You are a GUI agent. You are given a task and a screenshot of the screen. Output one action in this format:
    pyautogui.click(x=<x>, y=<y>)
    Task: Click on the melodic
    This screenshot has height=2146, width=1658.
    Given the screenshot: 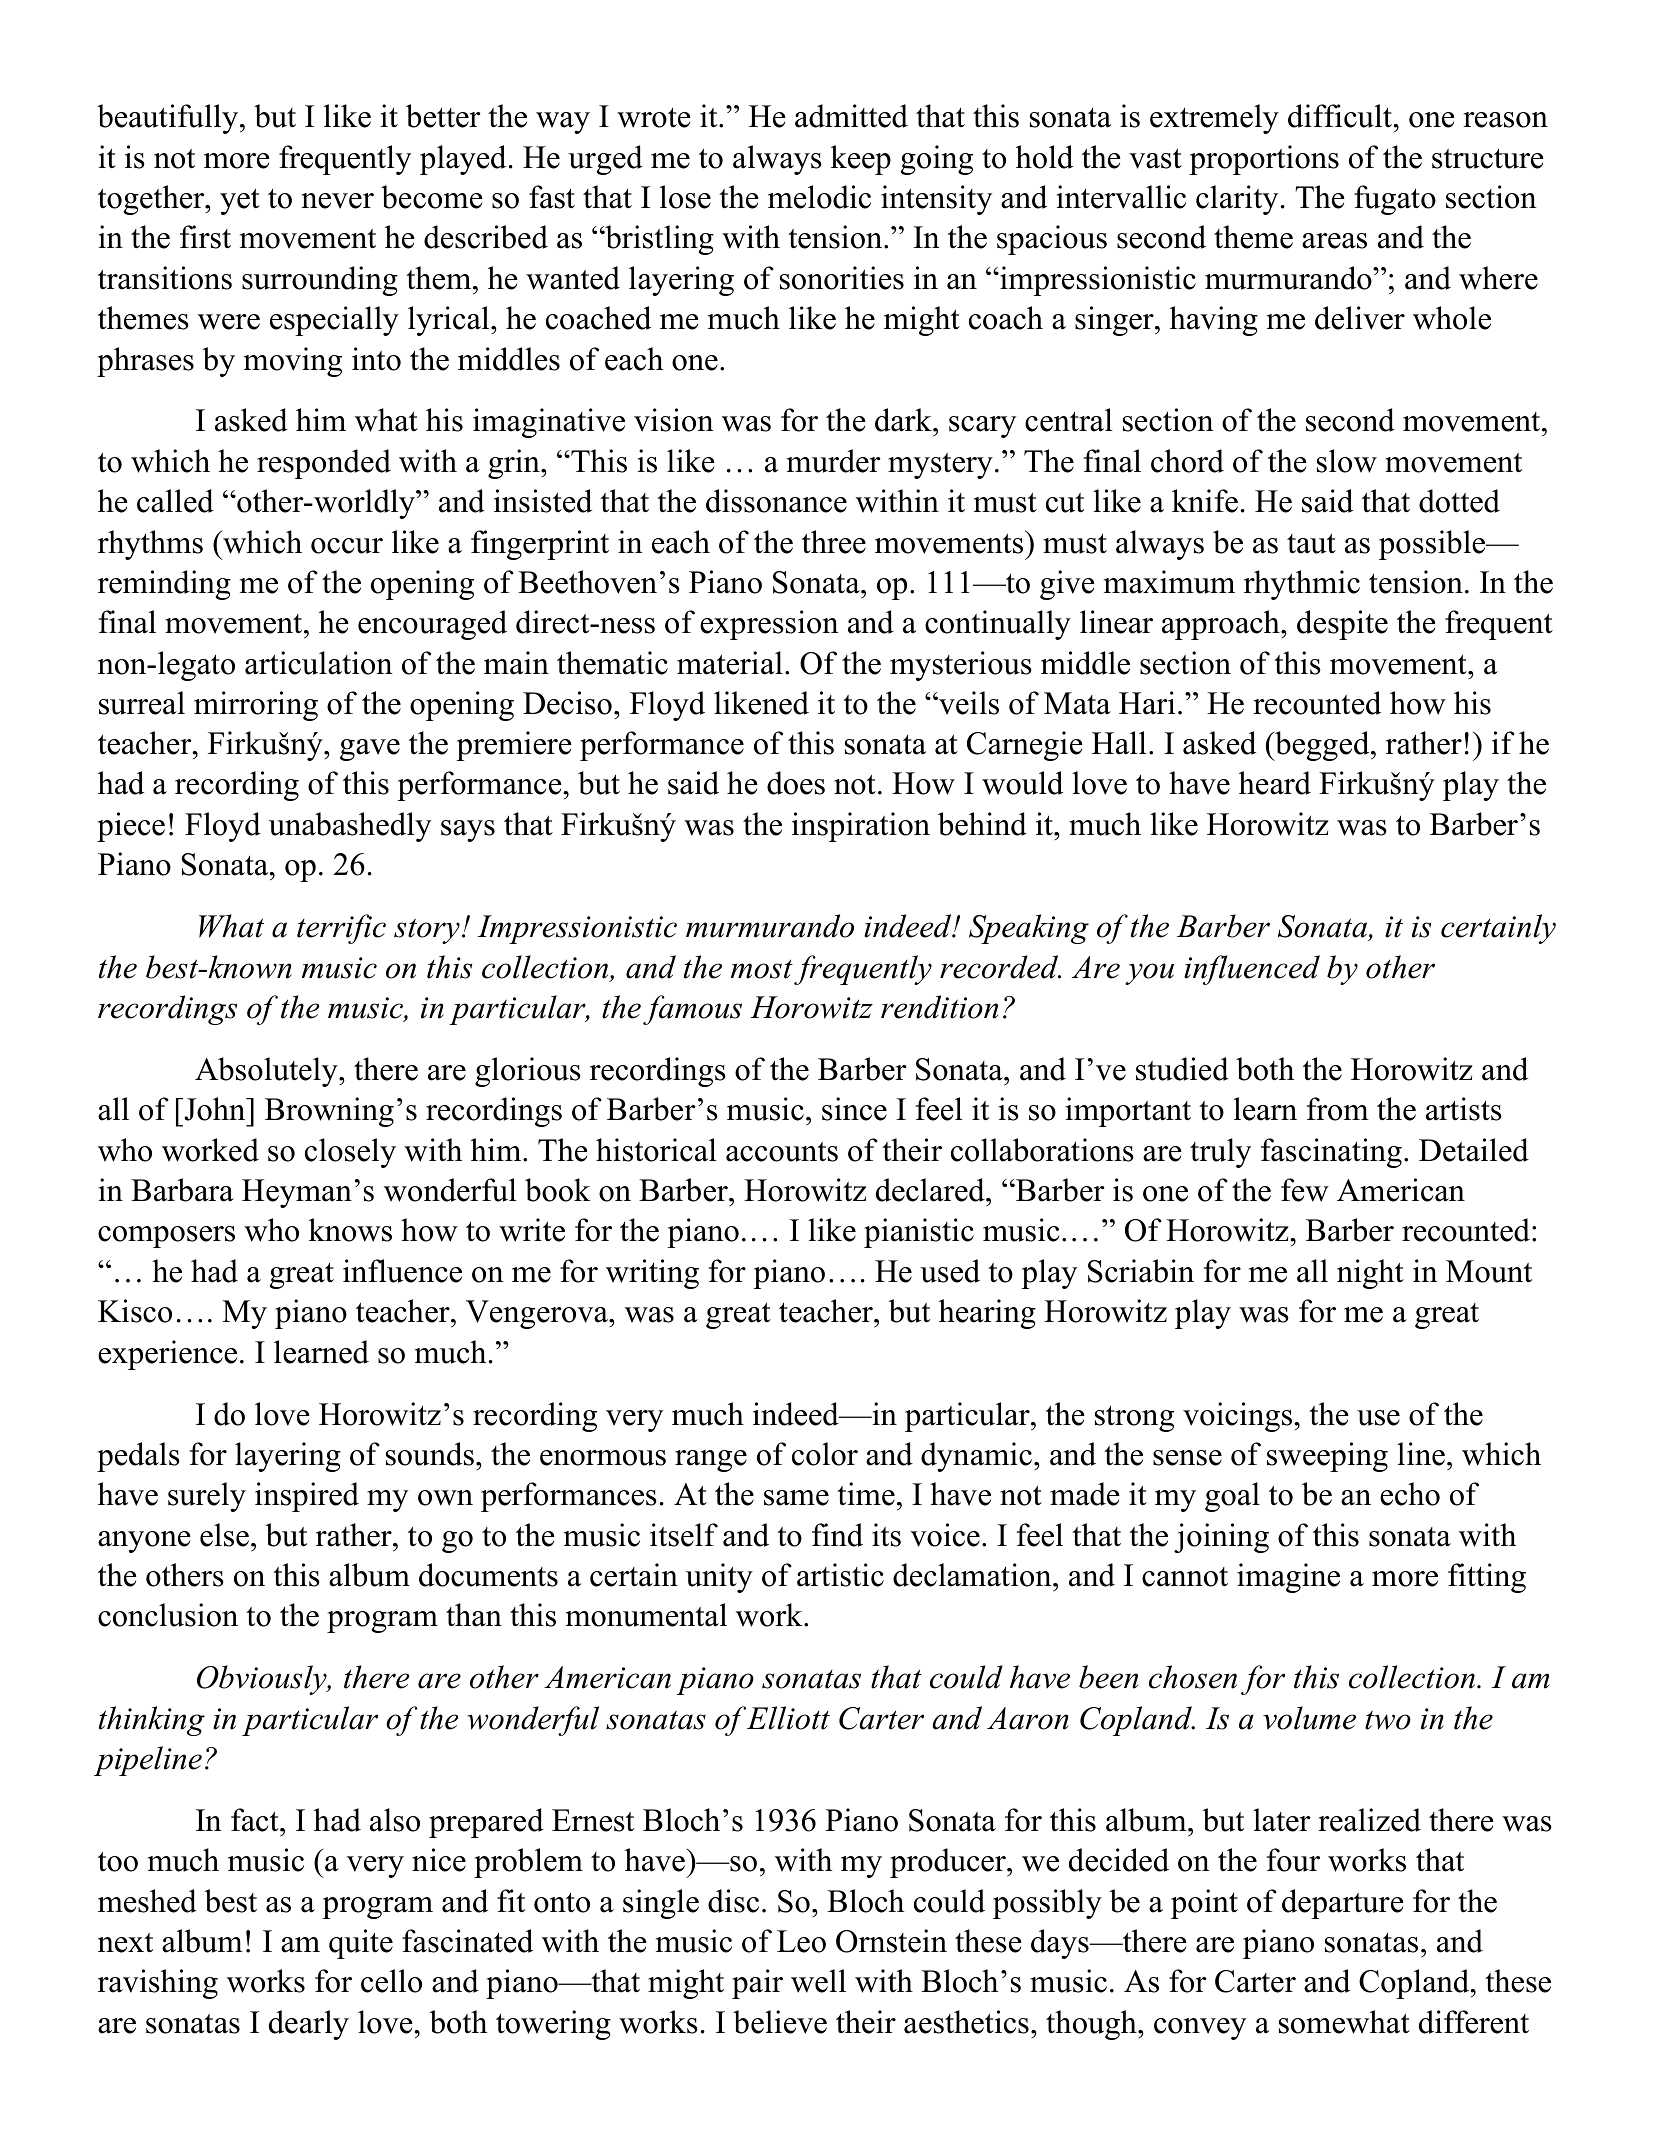 What is the action you would take?
    pyautogui.click(x=819, y=197)
